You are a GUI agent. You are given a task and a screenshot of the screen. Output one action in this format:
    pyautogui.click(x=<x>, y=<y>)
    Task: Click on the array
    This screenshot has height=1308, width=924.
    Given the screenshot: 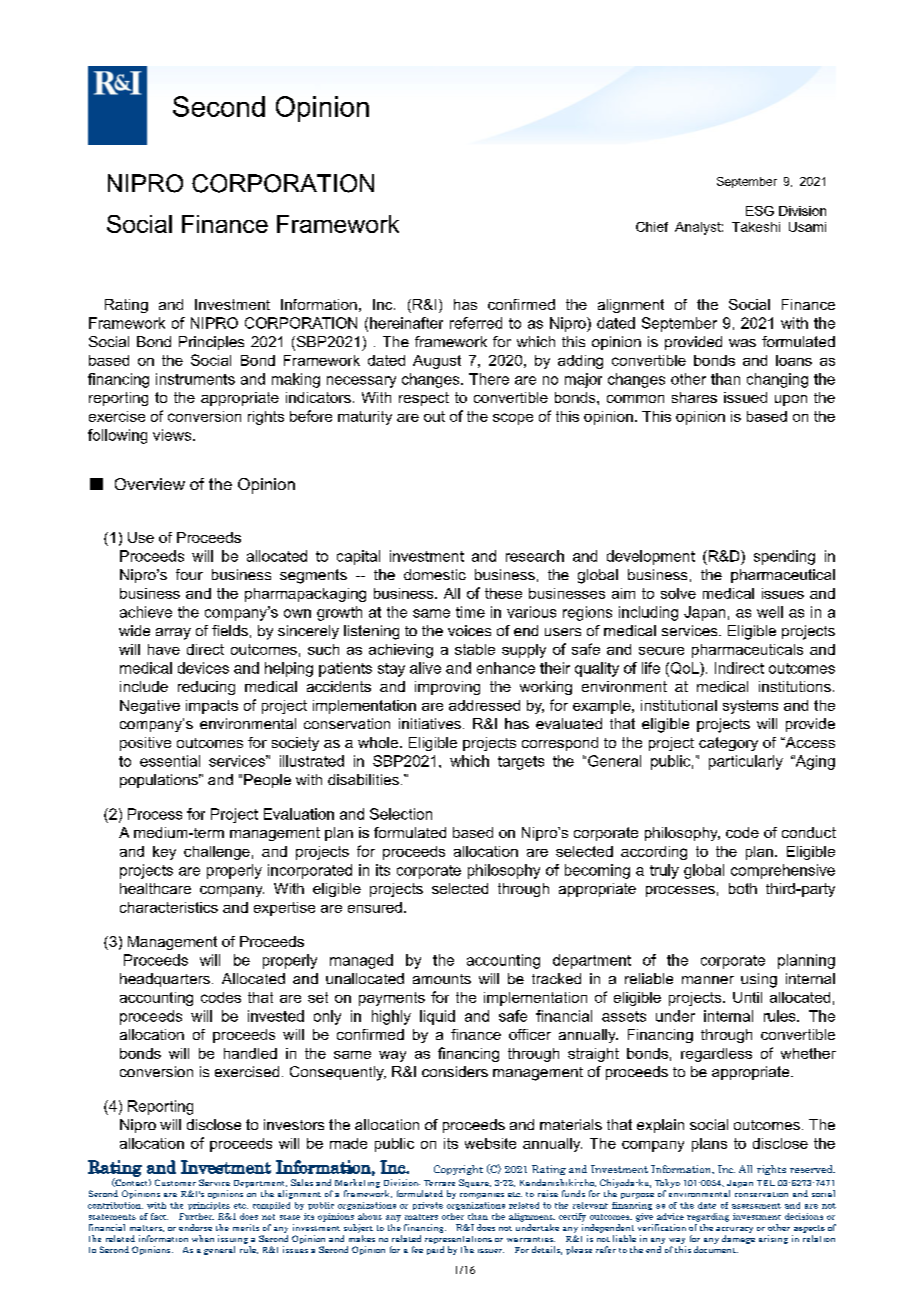 What is the action you would take?
    pyautogui.click(x=173, y=634)
